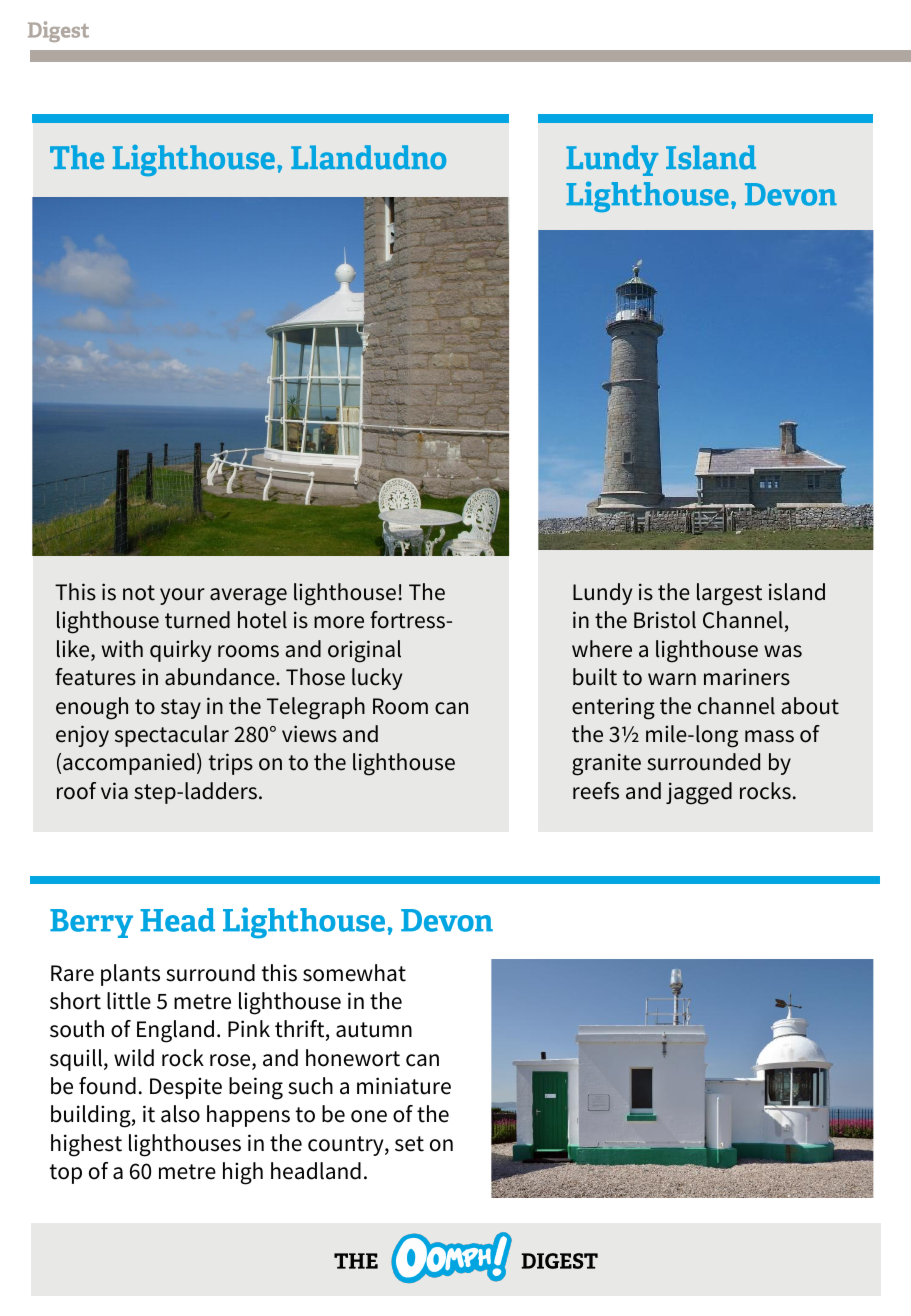 Image resolution: width=911 pixels, height=1316 pixels. Describe the element at coordinates (699, 793) in the screenshot. I see `jagged` at that location.
